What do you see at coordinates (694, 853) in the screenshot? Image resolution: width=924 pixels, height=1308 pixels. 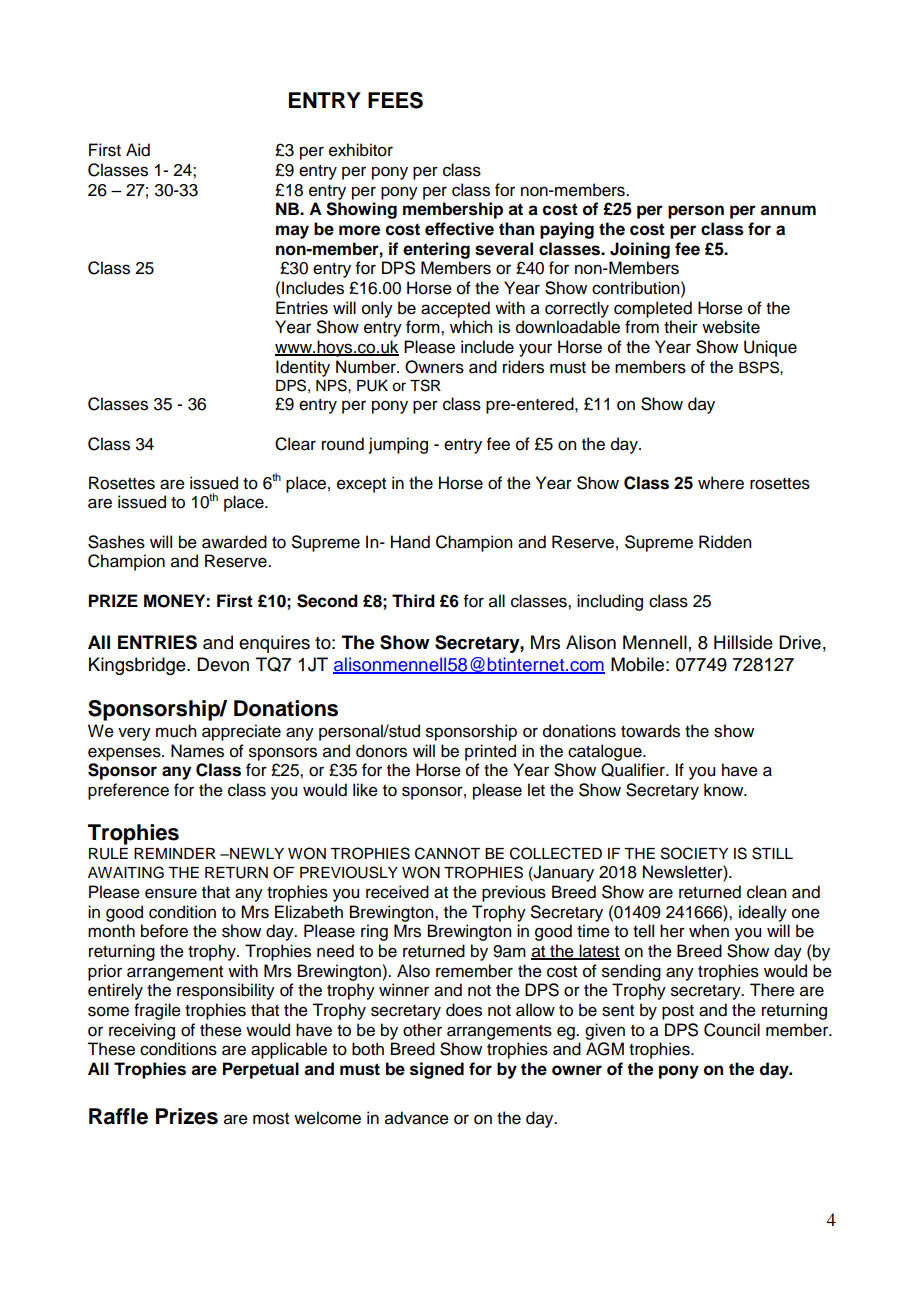 I see `SOCIETY` at bounding box center [694, 853].
